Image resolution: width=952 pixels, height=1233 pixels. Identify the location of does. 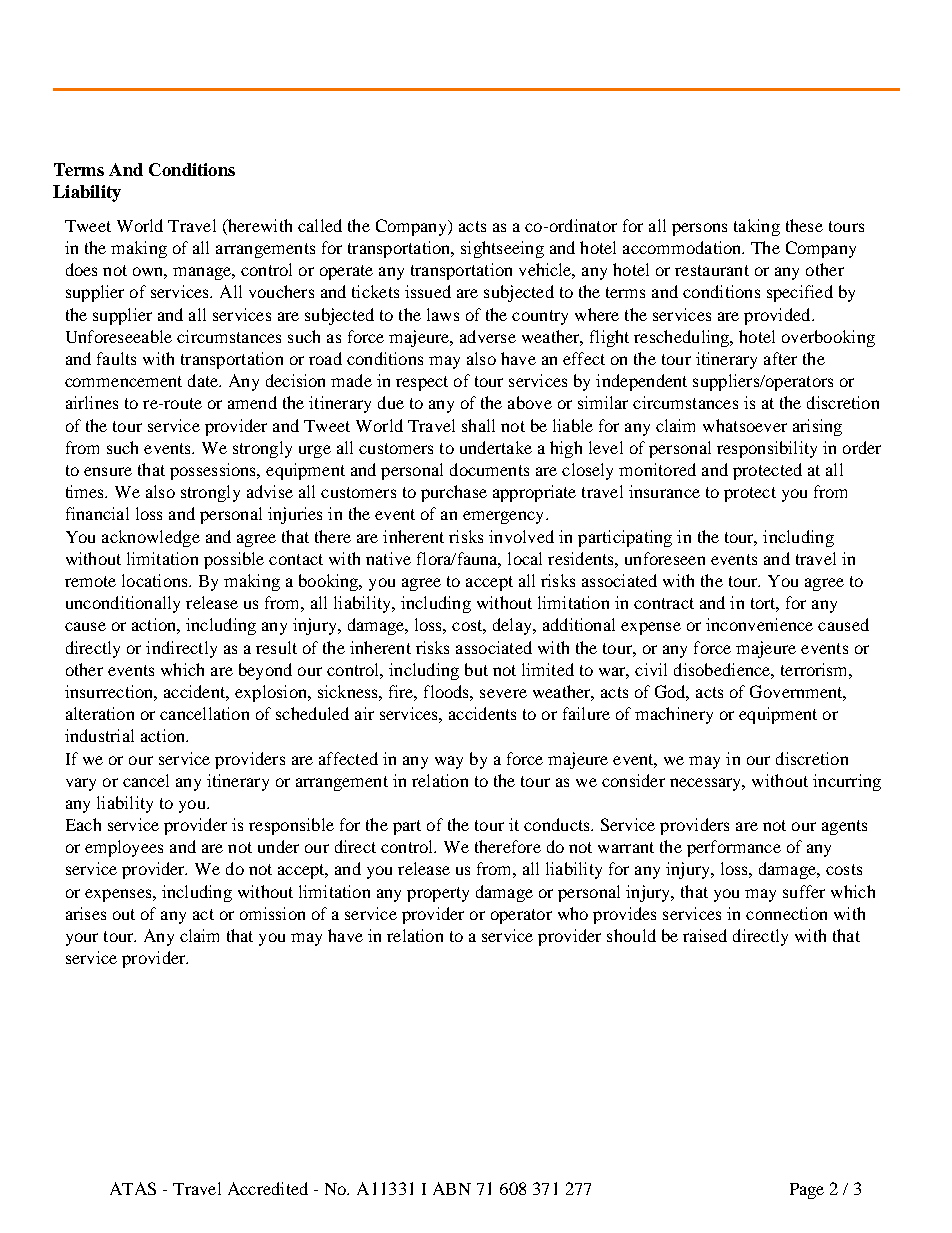
(81, 269).
